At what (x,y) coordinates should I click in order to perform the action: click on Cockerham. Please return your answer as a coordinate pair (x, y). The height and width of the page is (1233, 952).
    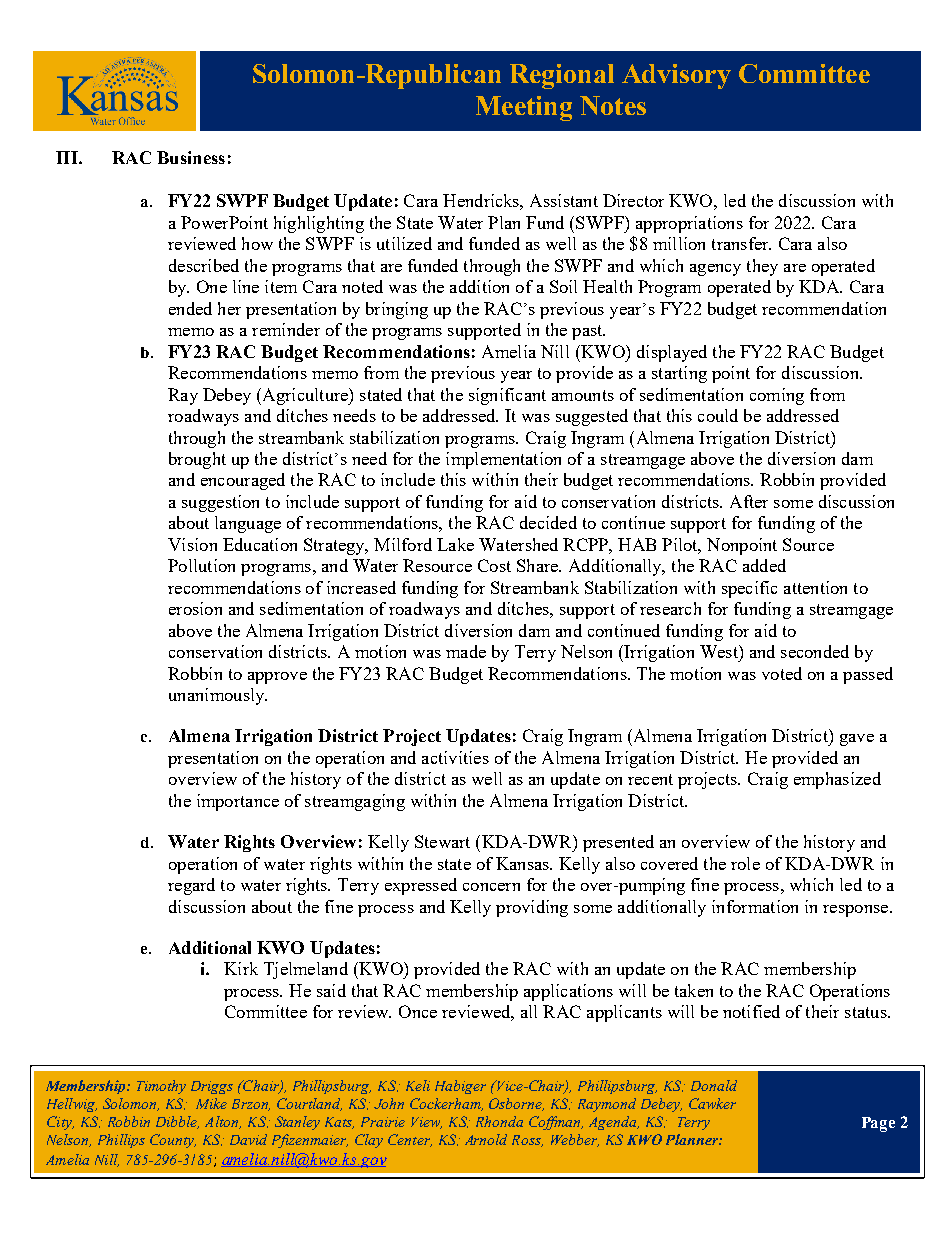
    Looking at the image, I should click on (446, 1104).
